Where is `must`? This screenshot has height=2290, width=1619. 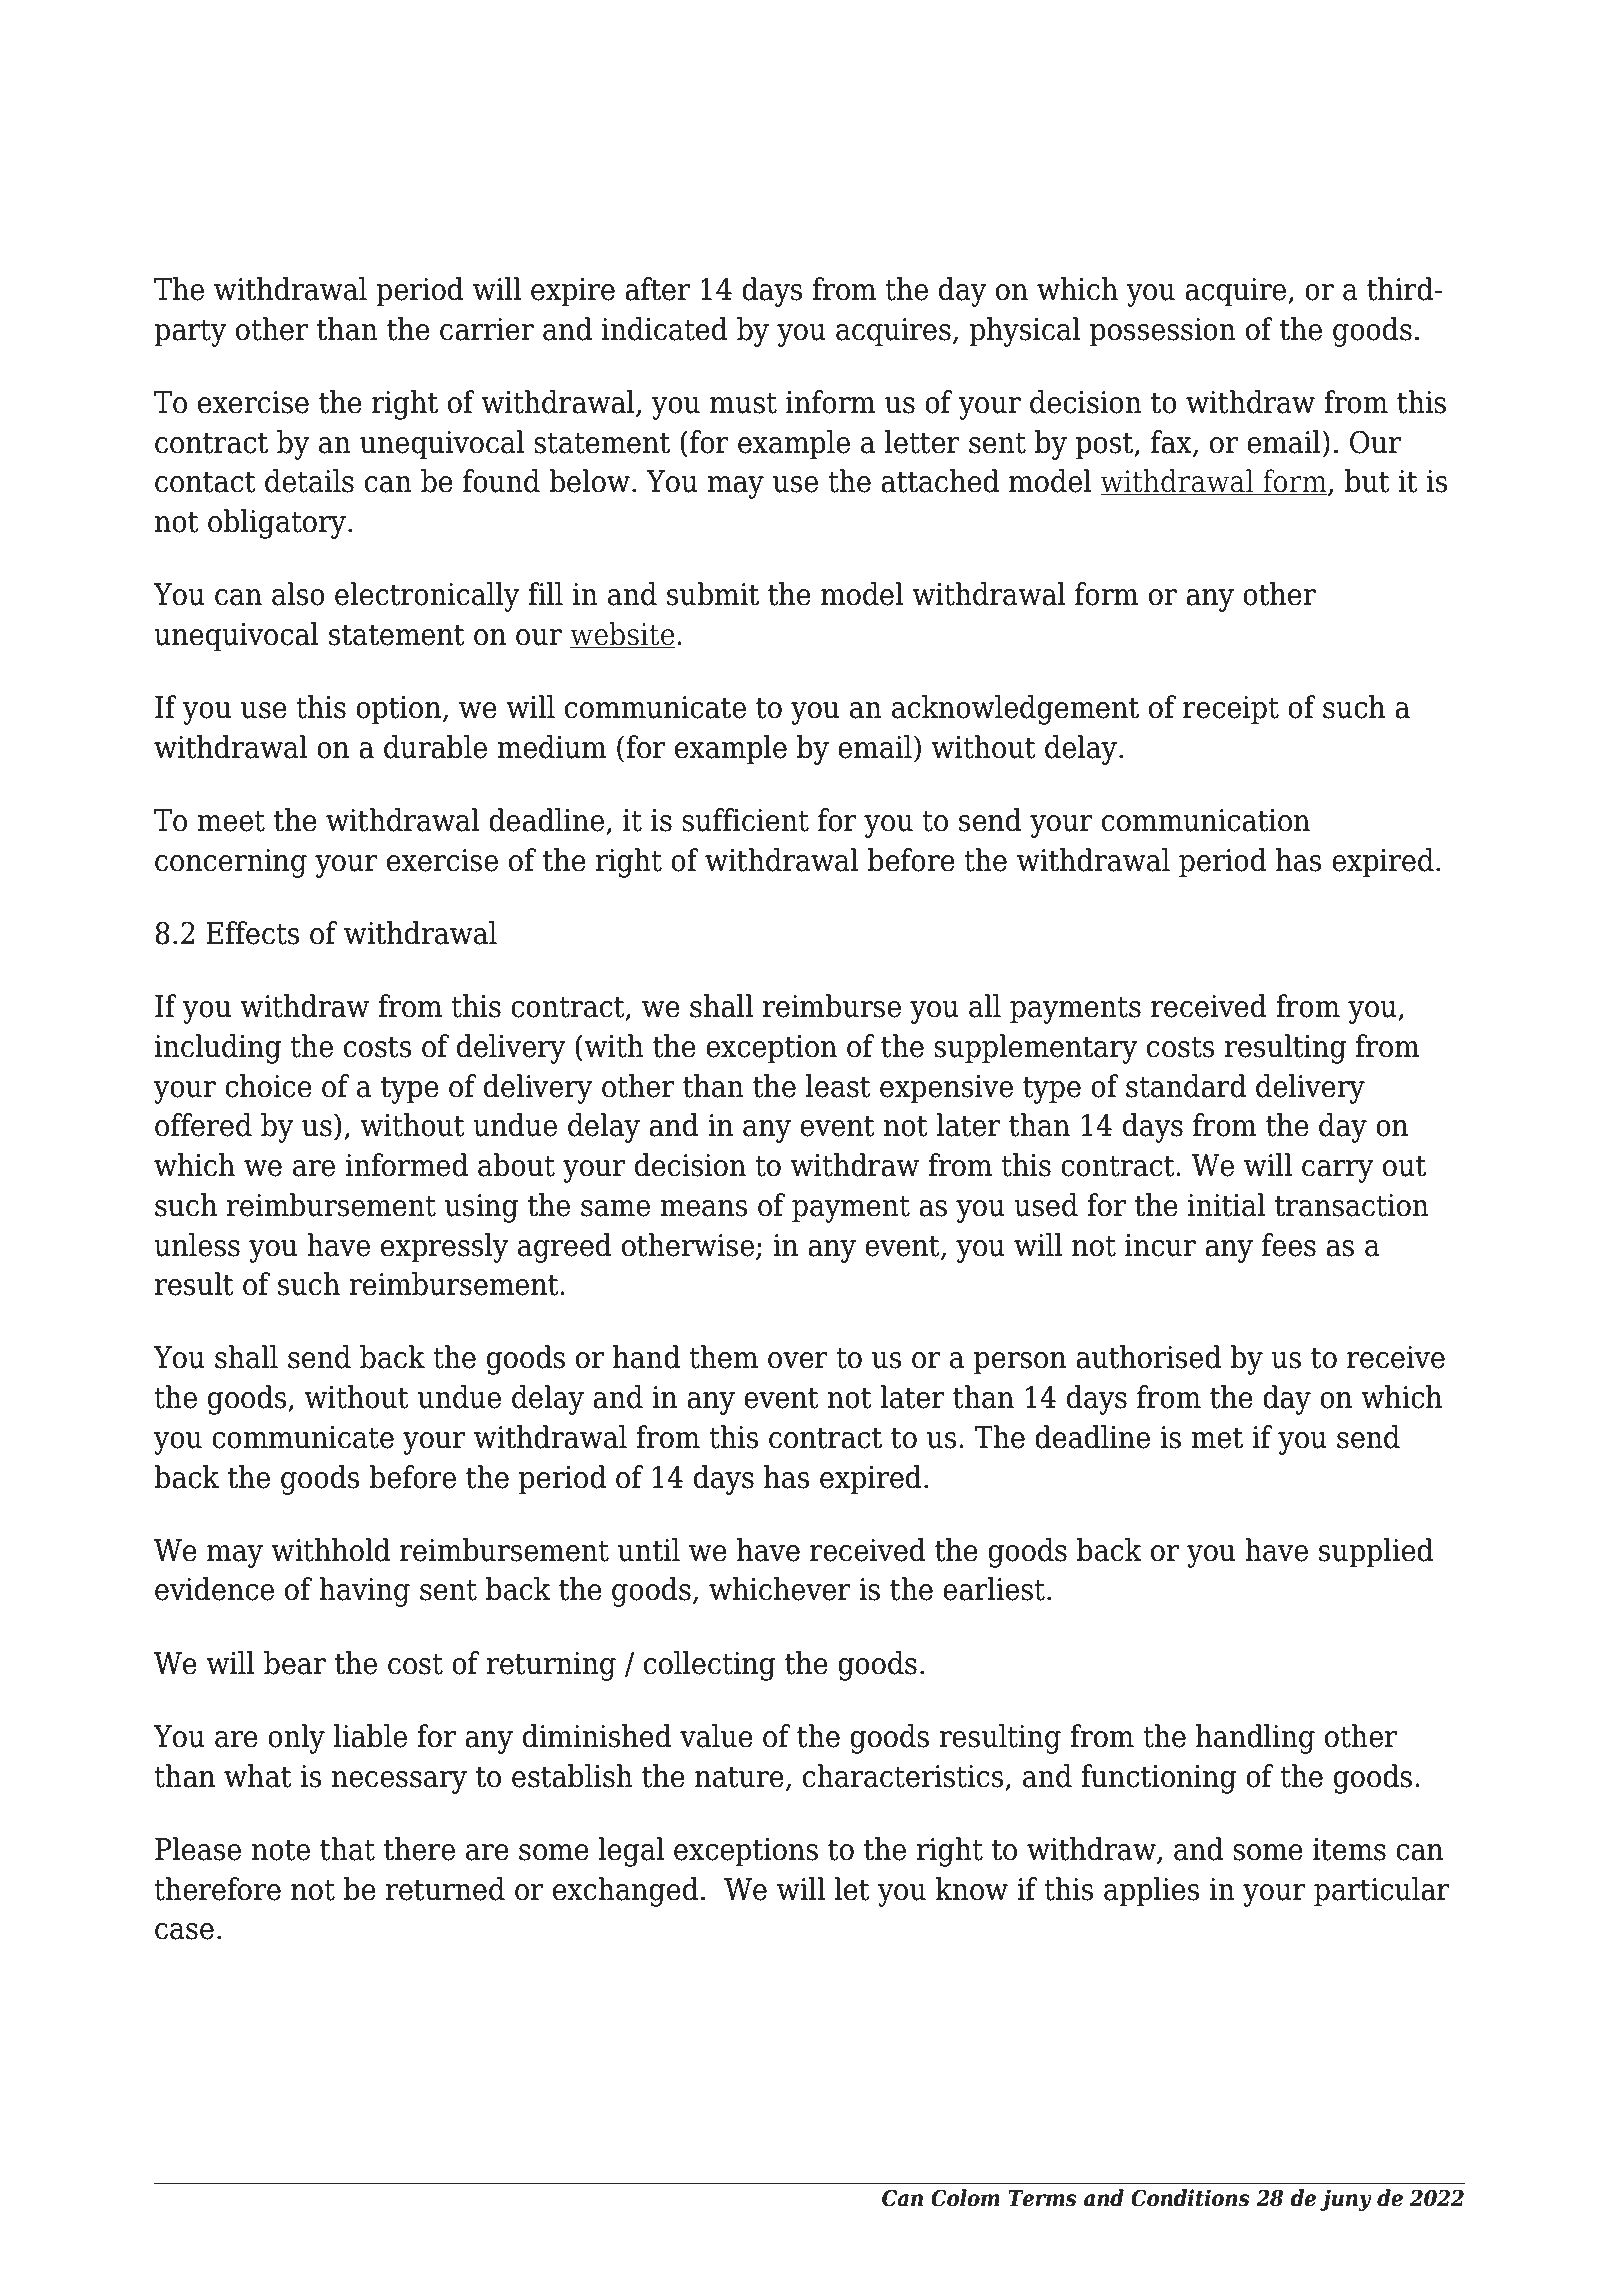
must is located at coordinates (743, 403).
